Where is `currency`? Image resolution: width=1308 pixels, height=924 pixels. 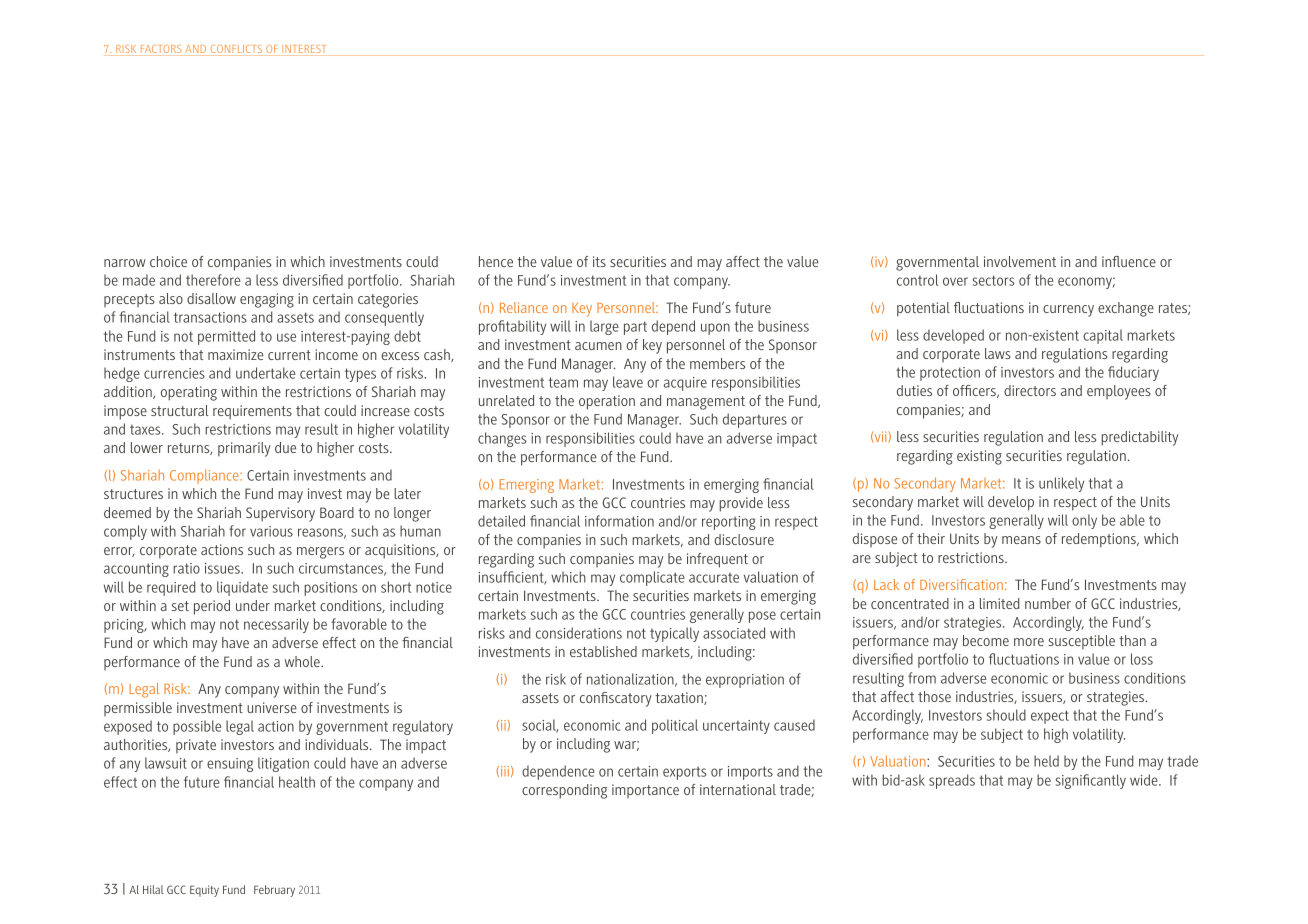
currency is located at coordinates (1068, 311).
